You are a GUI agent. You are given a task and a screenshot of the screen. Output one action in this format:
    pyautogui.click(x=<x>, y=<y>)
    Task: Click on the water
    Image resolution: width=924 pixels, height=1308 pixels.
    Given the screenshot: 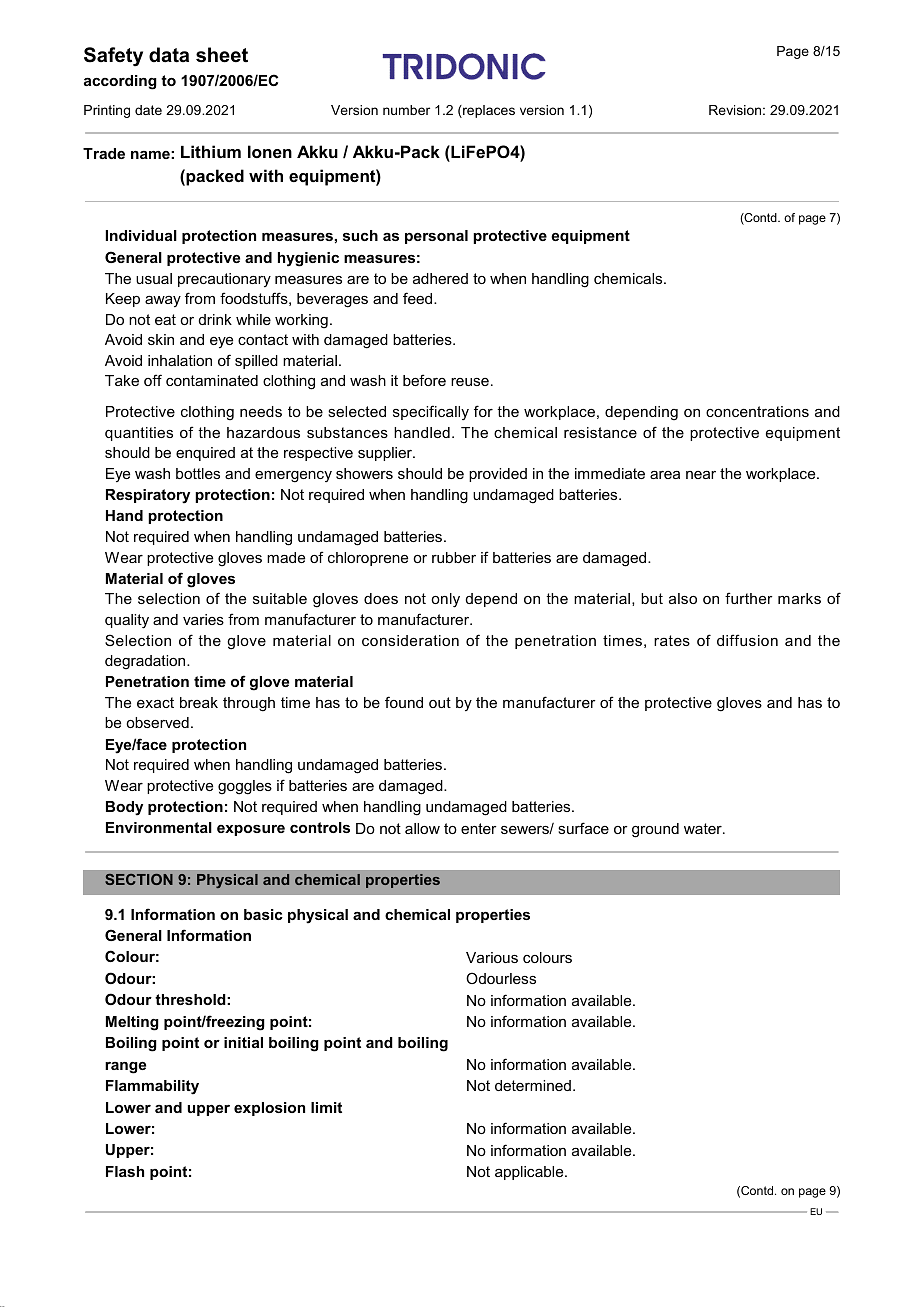 What is the action you would take?
    pyautogui.click(x=704, y=828)
